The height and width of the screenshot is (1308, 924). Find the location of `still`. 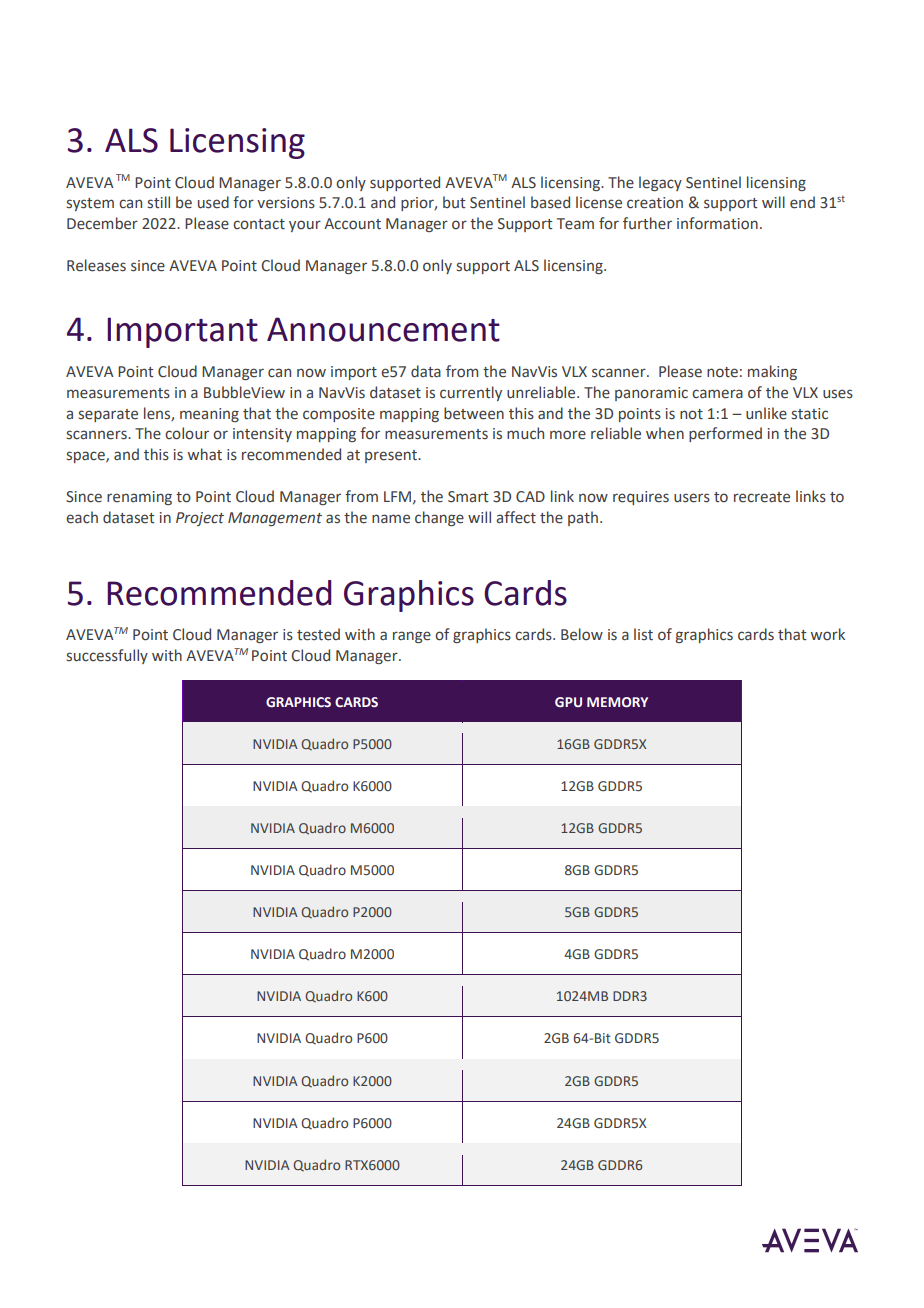

still is located at coordinates (159, 202).
